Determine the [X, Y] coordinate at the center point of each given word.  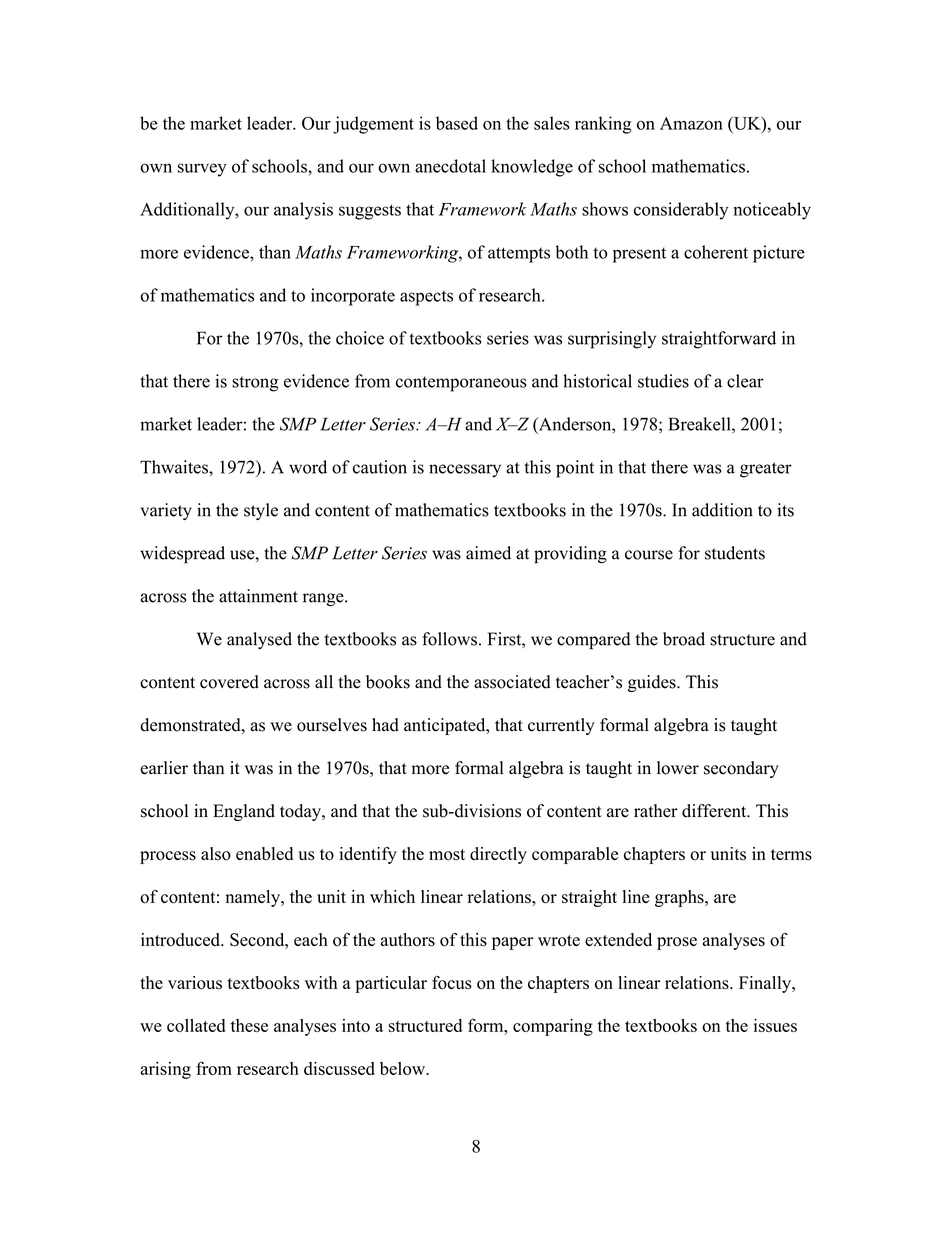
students [735, 553]
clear [745, 381]
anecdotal [450, 166]
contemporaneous [461, 384]
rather [656, 811]
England [244, 812]
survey [202, 170]
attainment [258, 596]
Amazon [691, 123]
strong [255, 384]
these [249, 1025]
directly [498, 855]
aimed [488, 553]
